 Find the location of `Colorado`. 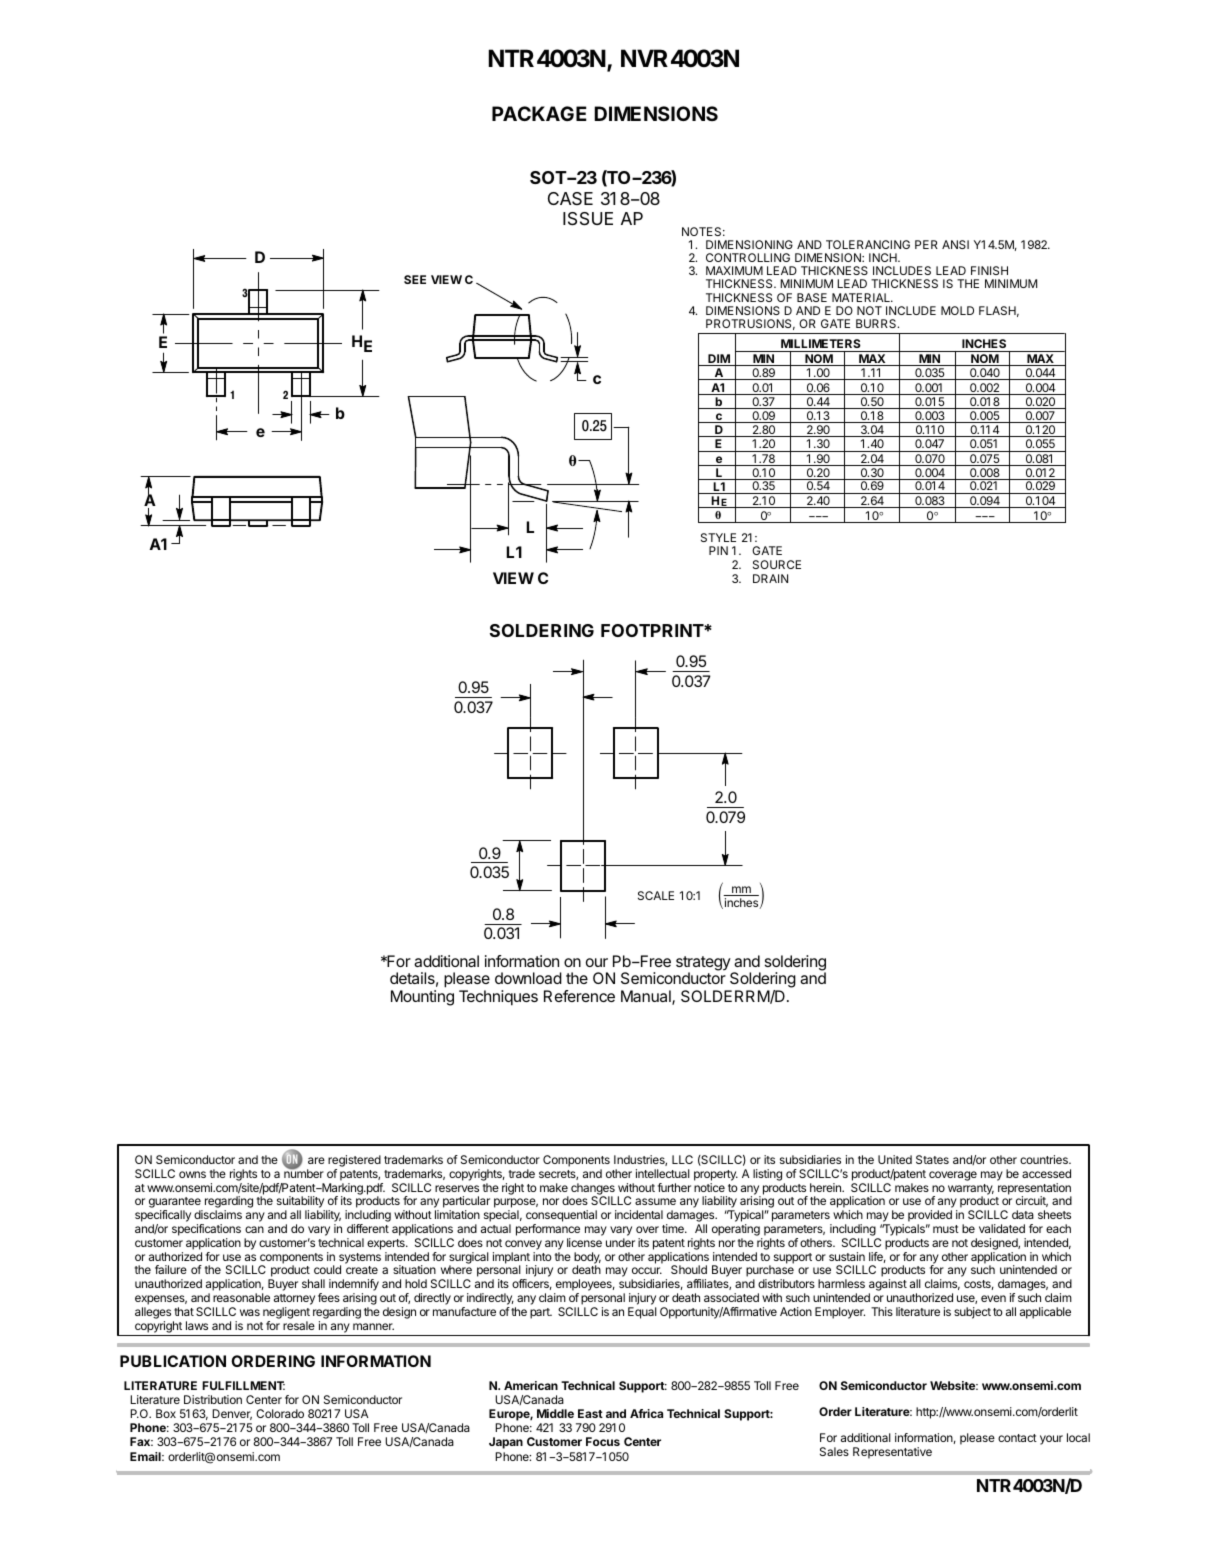

Colorado is located at coordinates (280, 1413).
